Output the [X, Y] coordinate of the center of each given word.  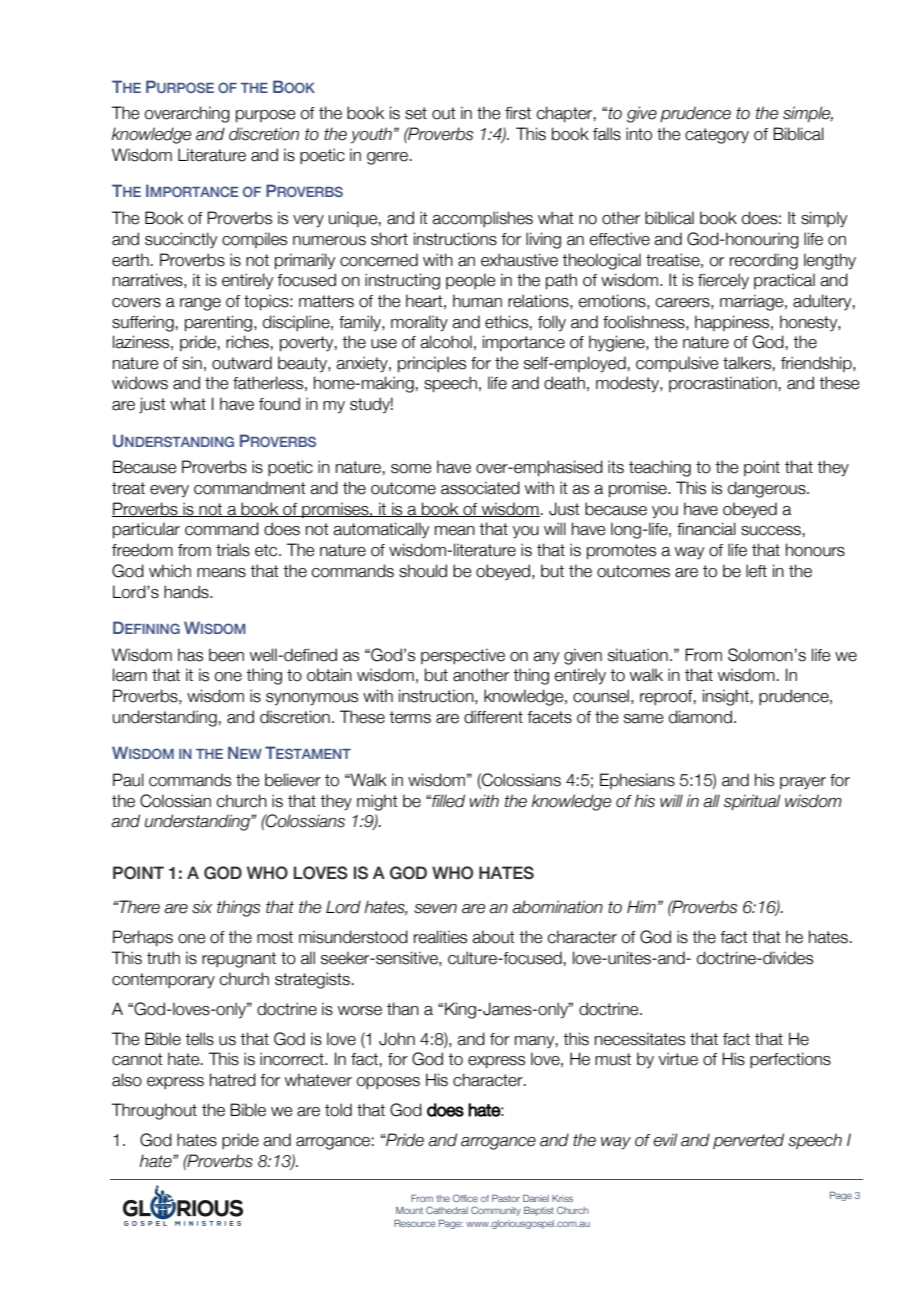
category [717, 136]
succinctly [181, 240]
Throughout [154, 1111]
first [518, 113]
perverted [748, 1141]
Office [465, 1198]
